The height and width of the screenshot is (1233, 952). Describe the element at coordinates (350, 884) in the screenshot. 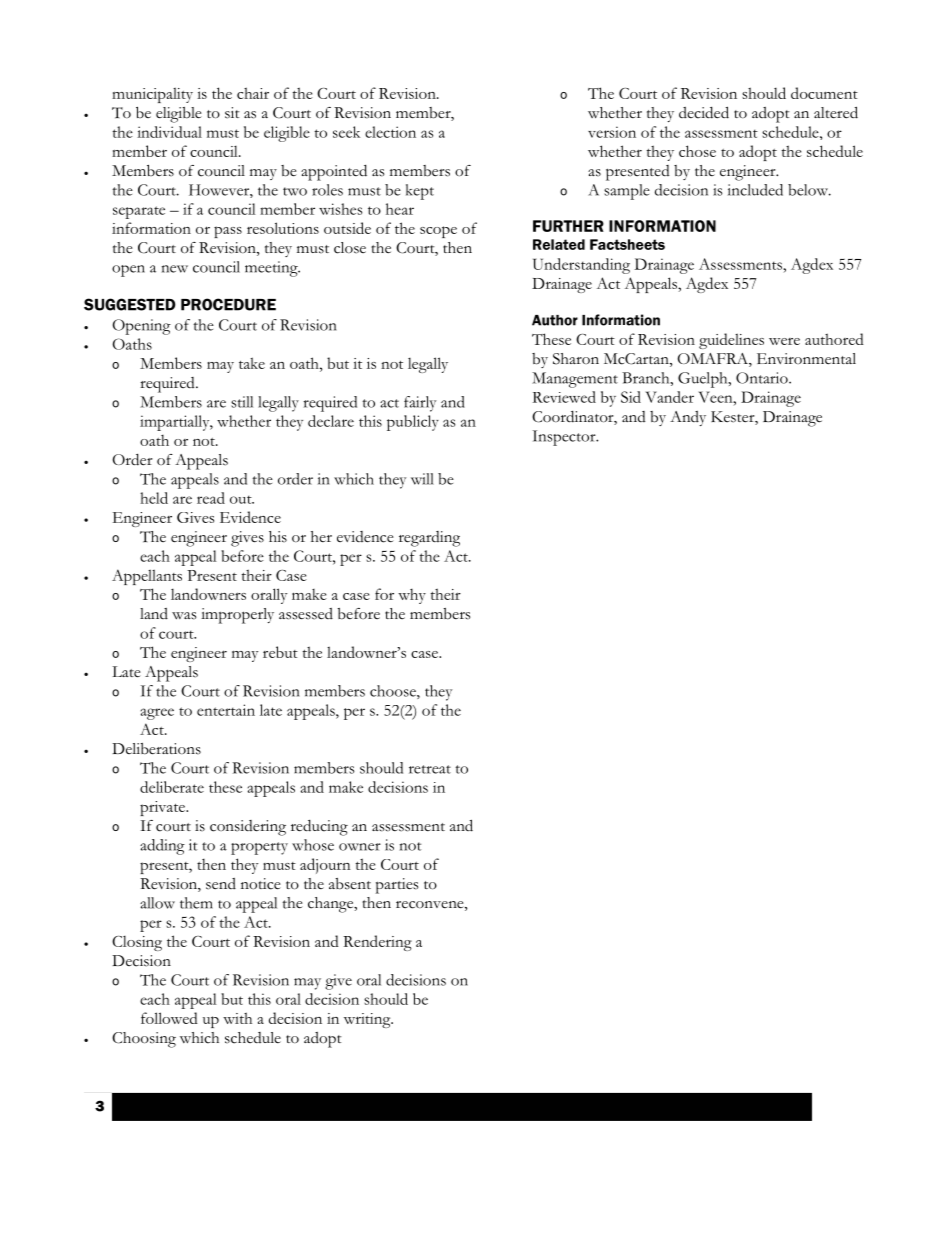

I see `absent` at that location.
